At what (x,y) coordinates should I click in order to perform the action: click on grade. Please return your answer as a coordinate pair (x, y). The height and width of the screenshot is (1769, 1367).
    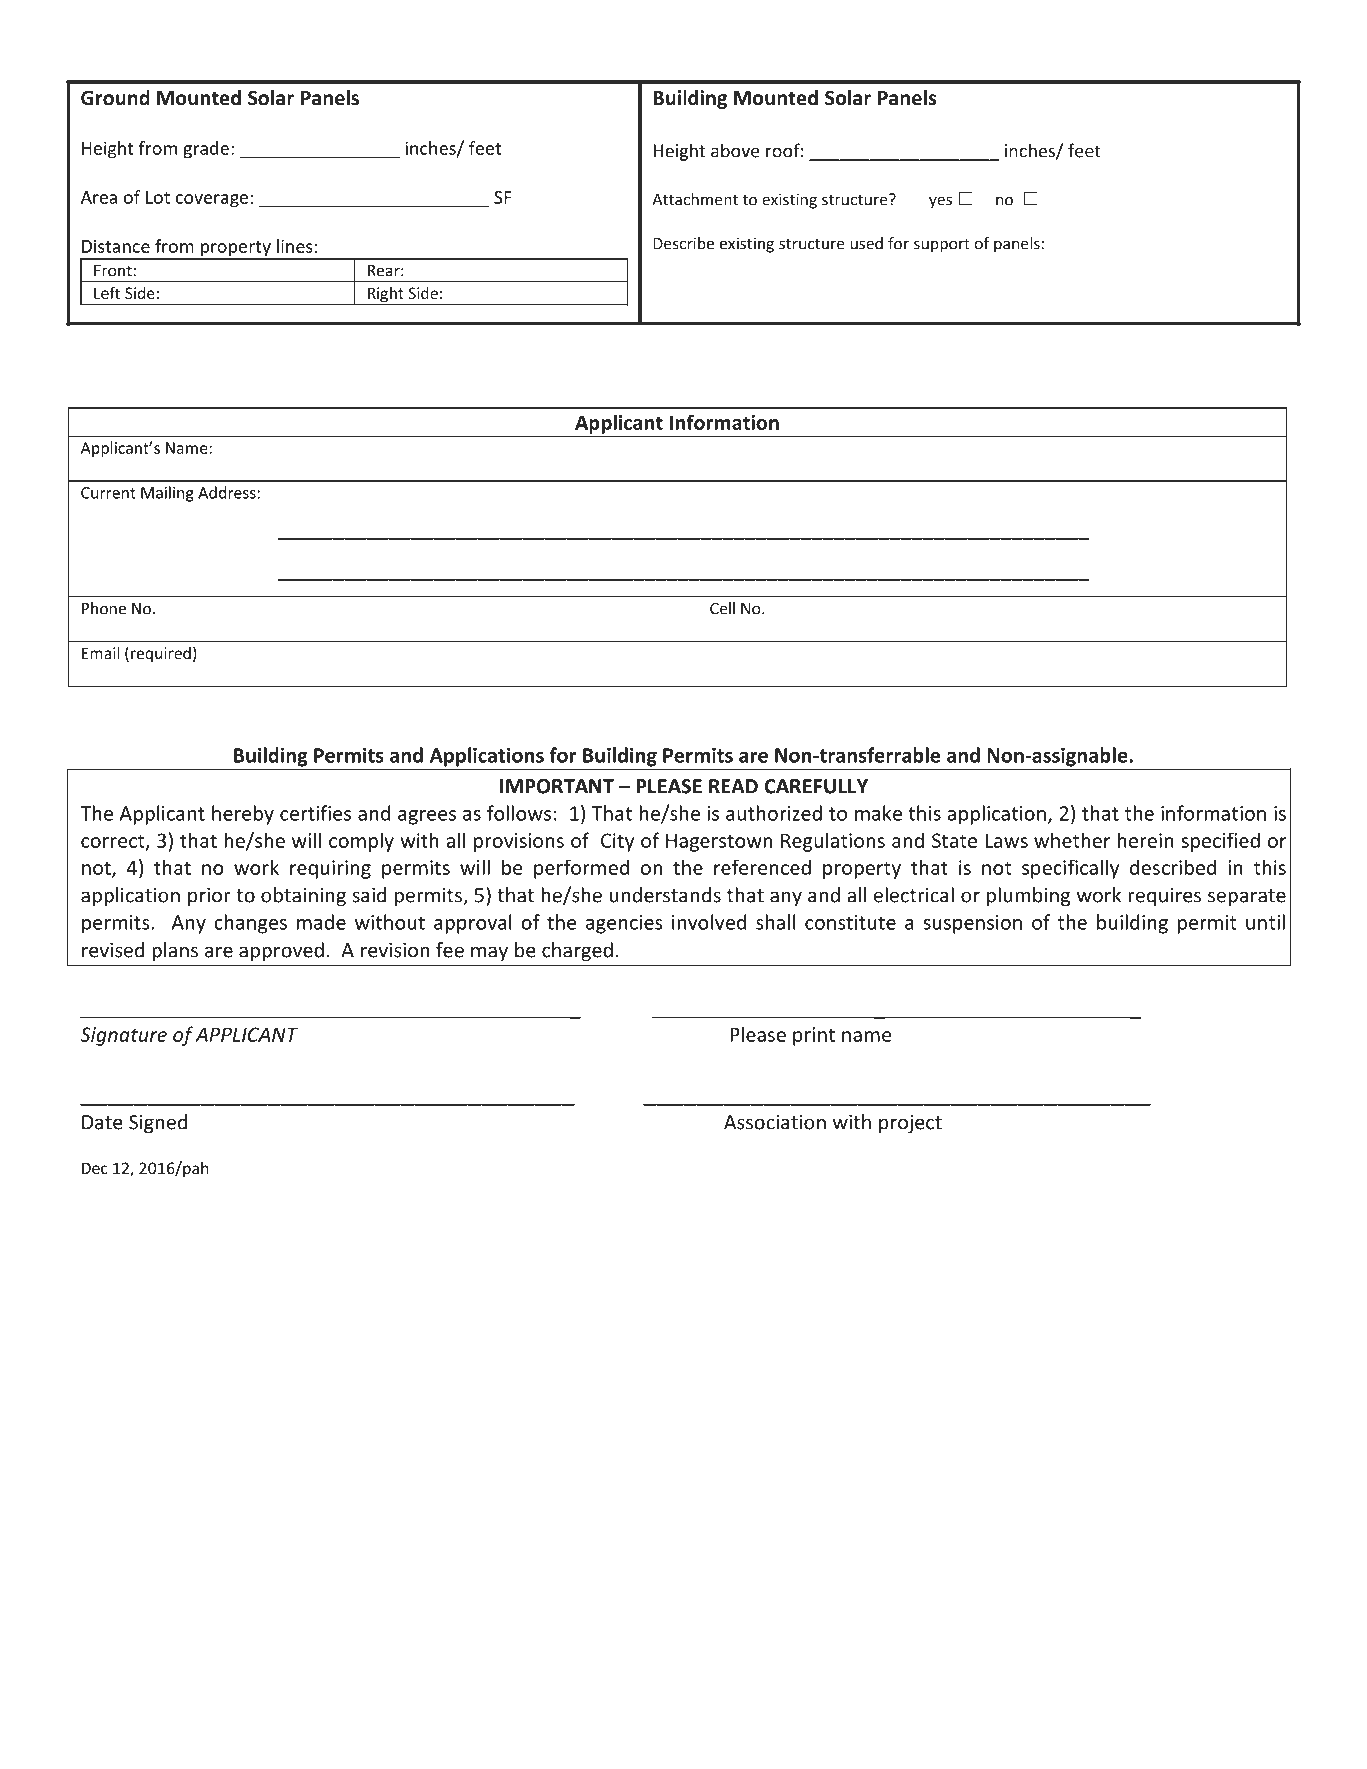
    Looking at the image, I should click on (206, 150).
